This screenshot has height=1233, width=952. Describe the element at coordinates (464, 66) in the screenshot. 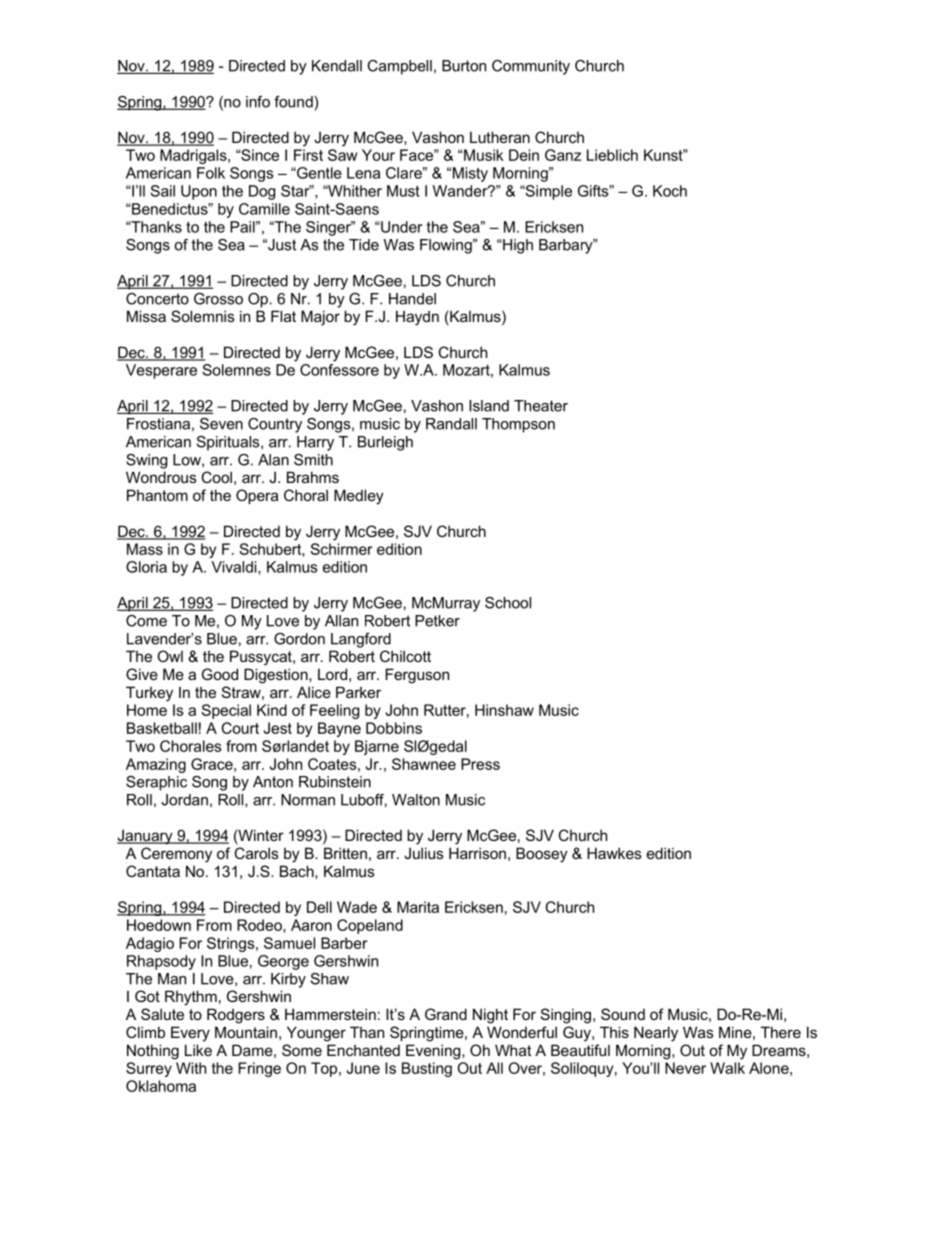

I see `Burton` at that location.
